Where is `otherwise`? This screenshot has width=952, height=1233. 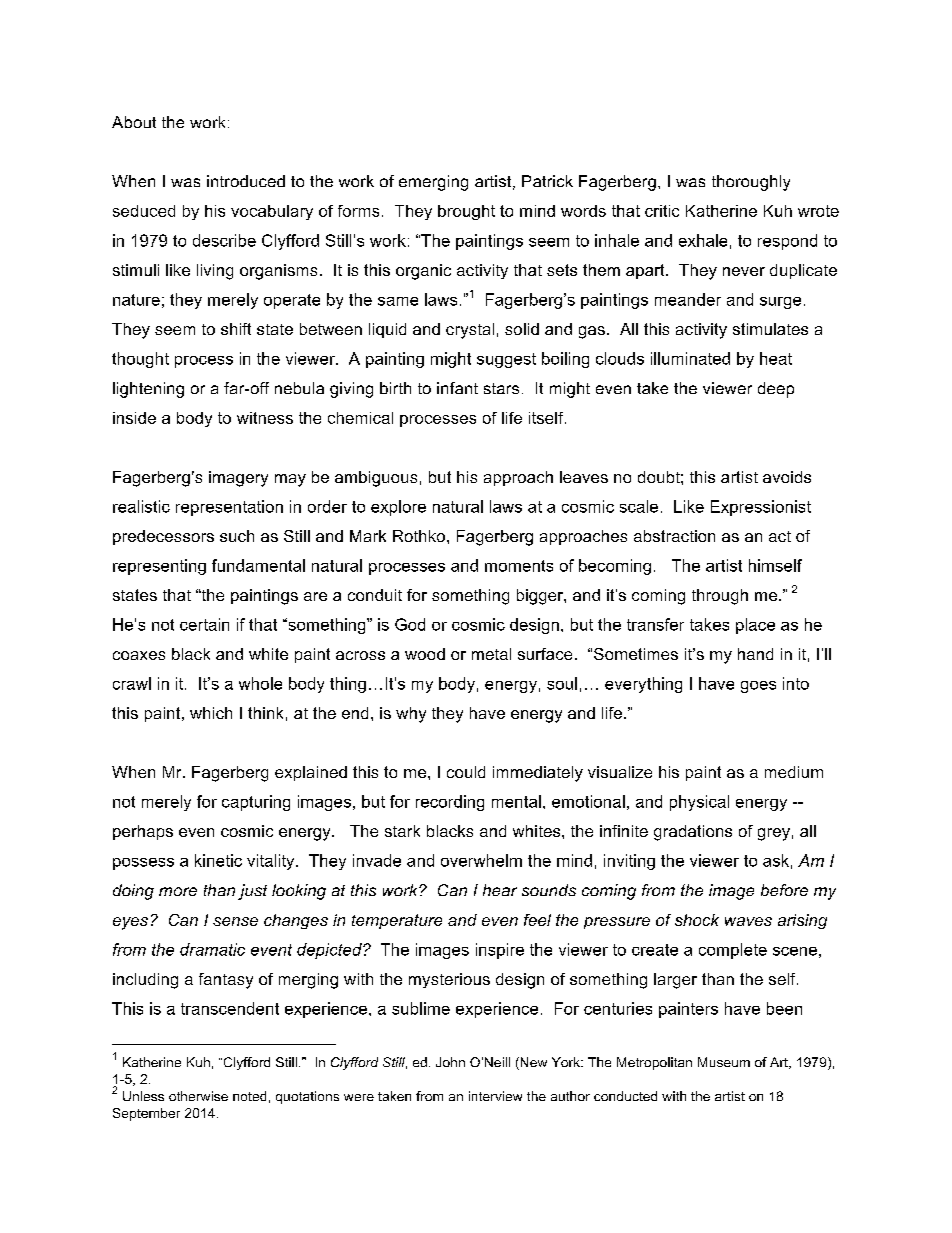 otherwise is located at coordinates (198, 1096).
